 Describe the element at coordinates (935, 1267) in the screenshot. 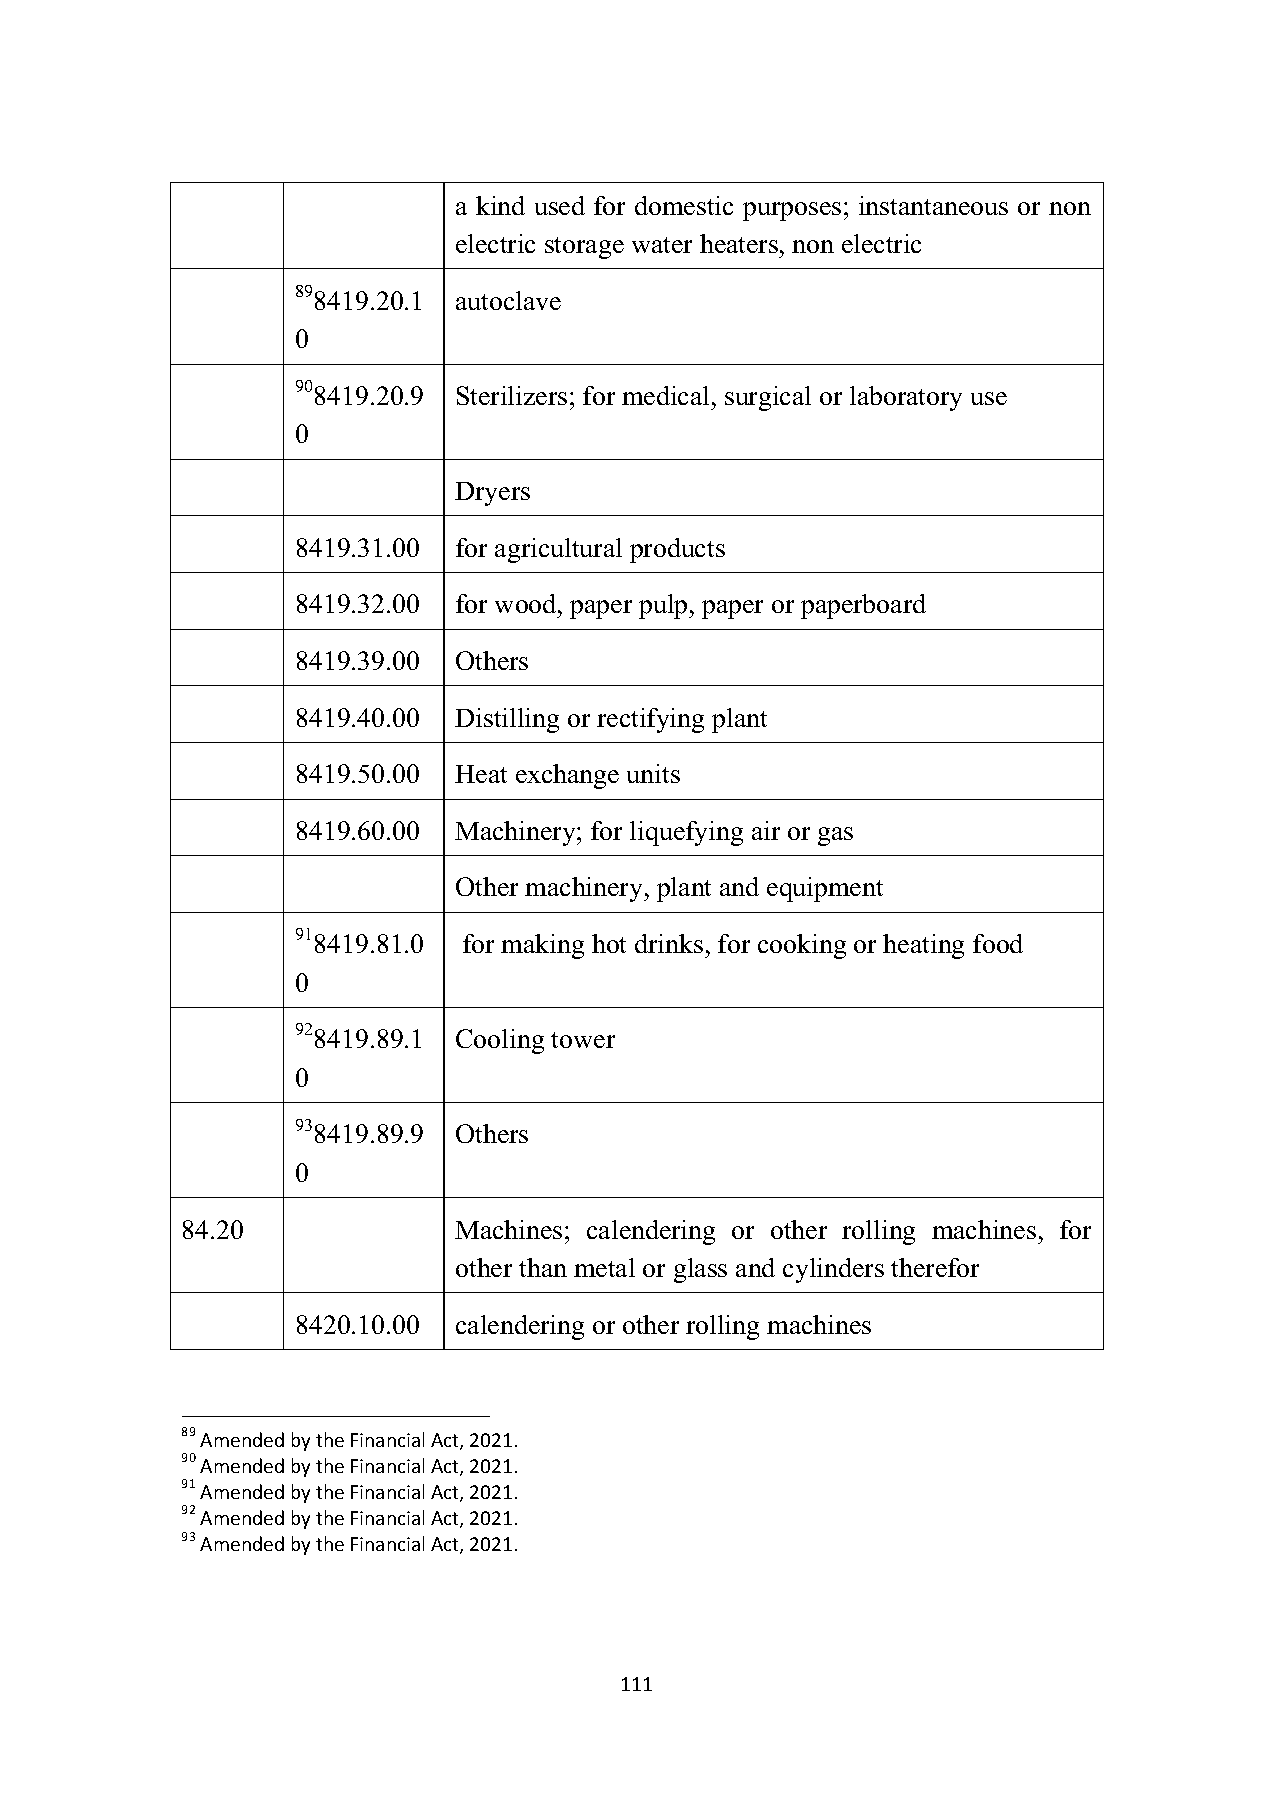

I see `therefor` at that location.
